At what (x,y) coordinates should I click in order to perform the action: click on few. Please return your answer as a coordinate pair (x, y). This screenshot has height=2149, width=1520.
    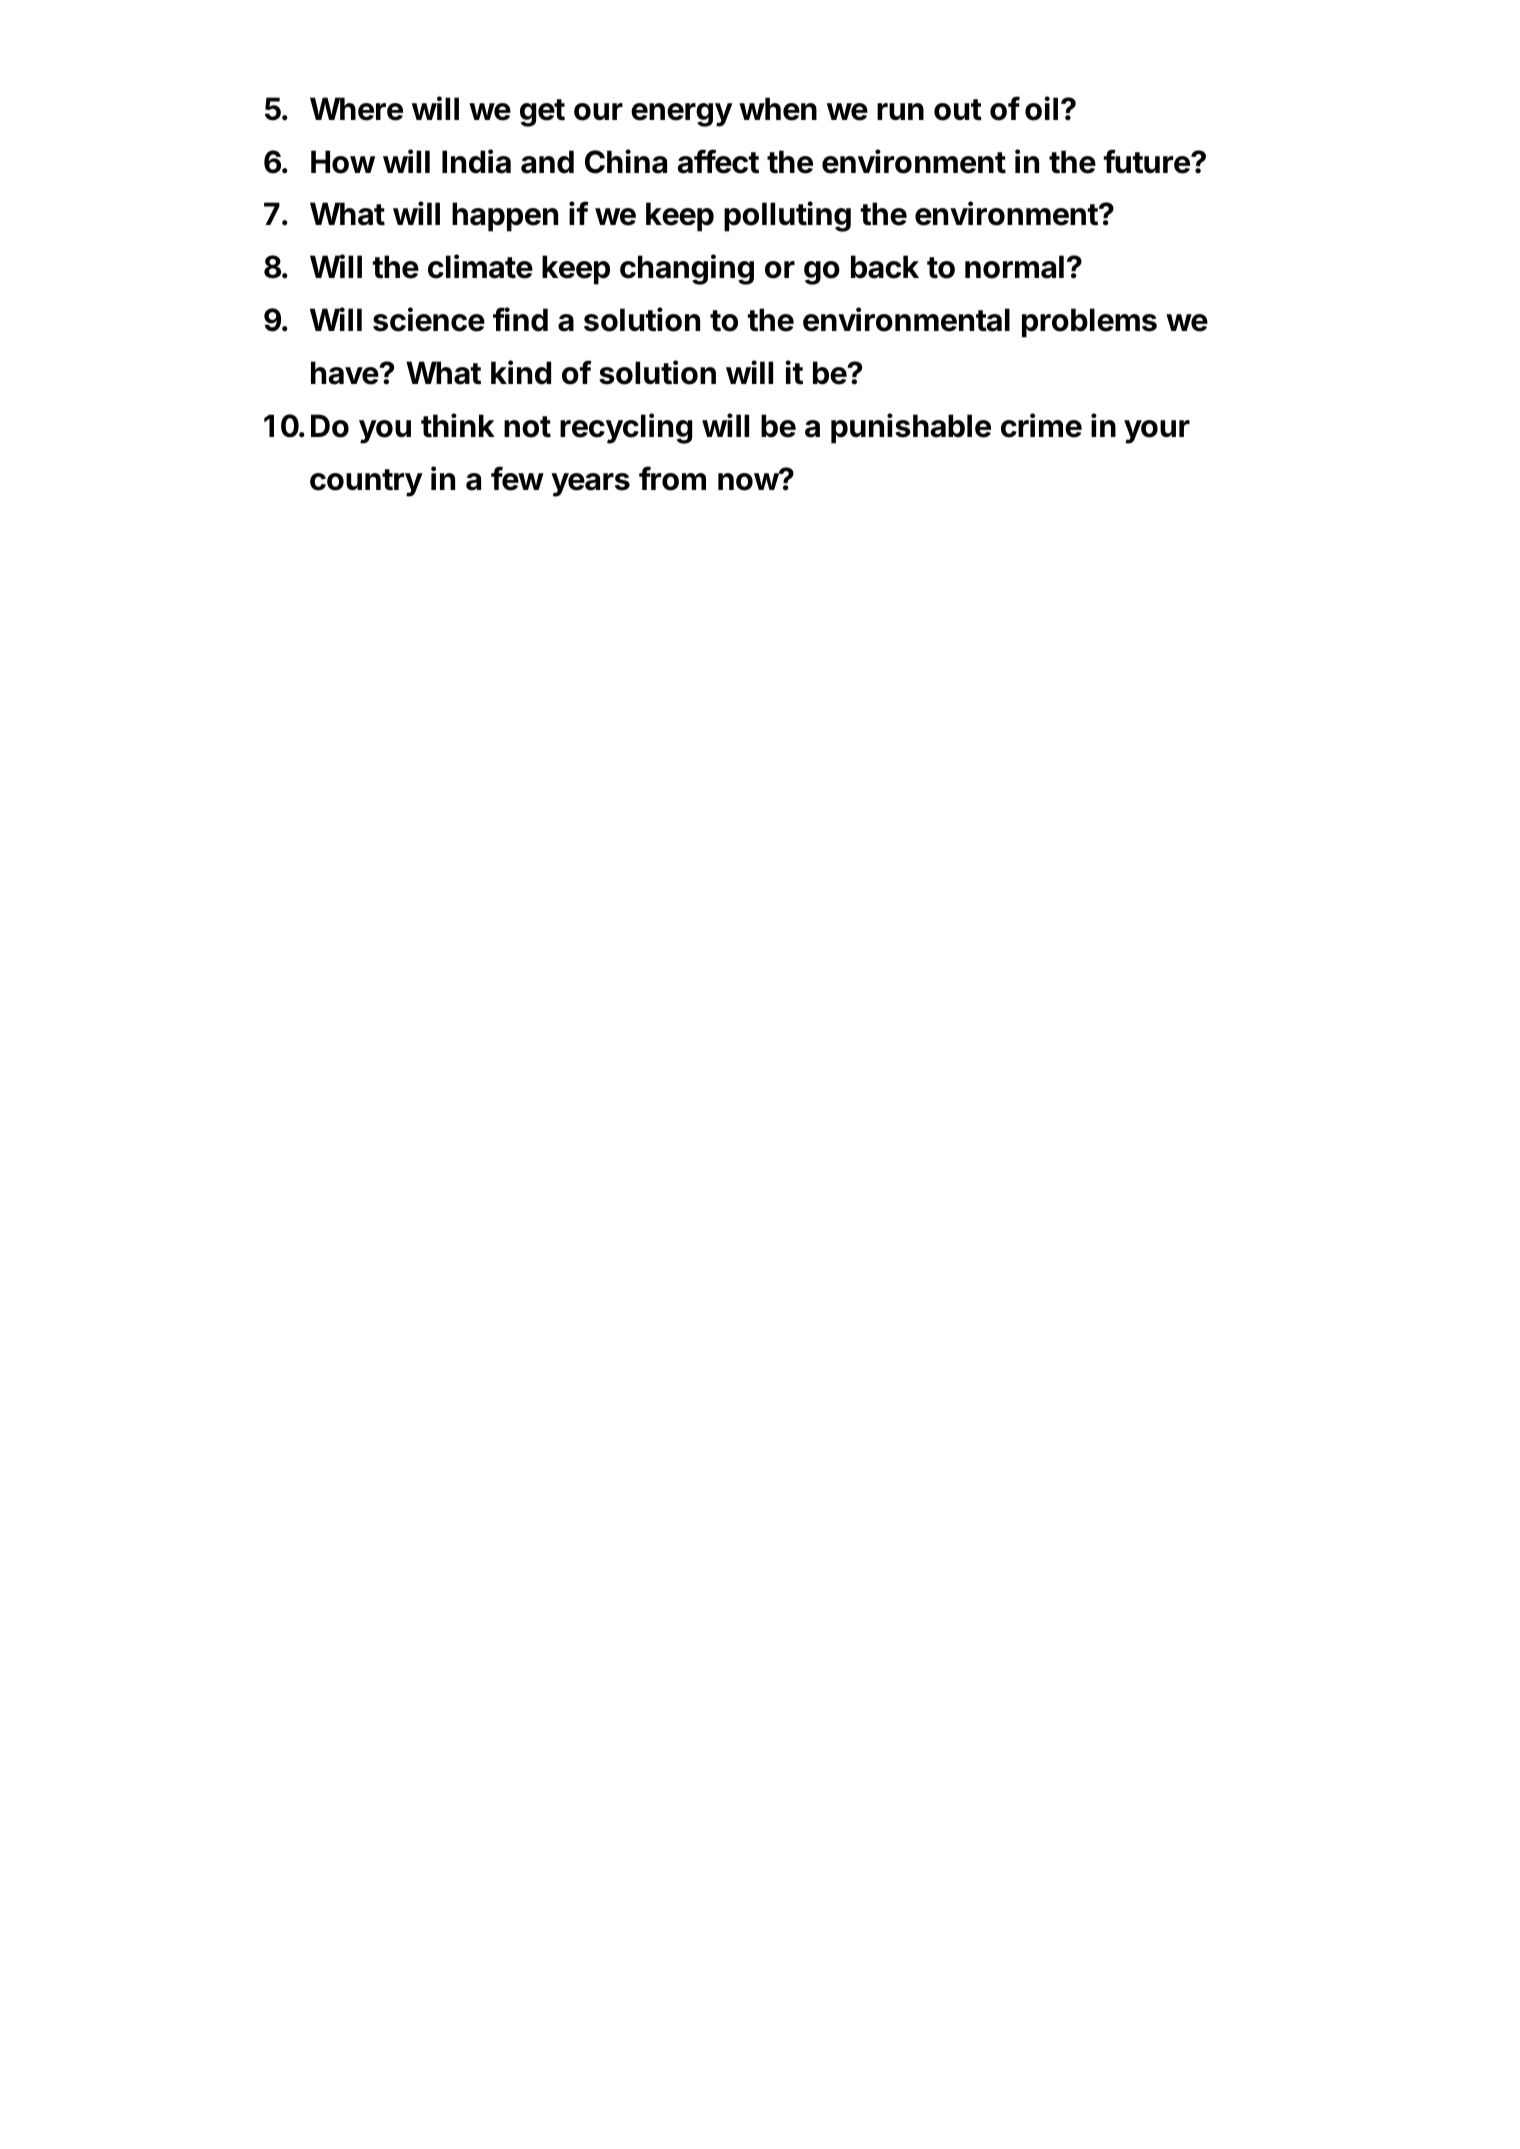
    Looking at the image, I should click on (517, 478).
